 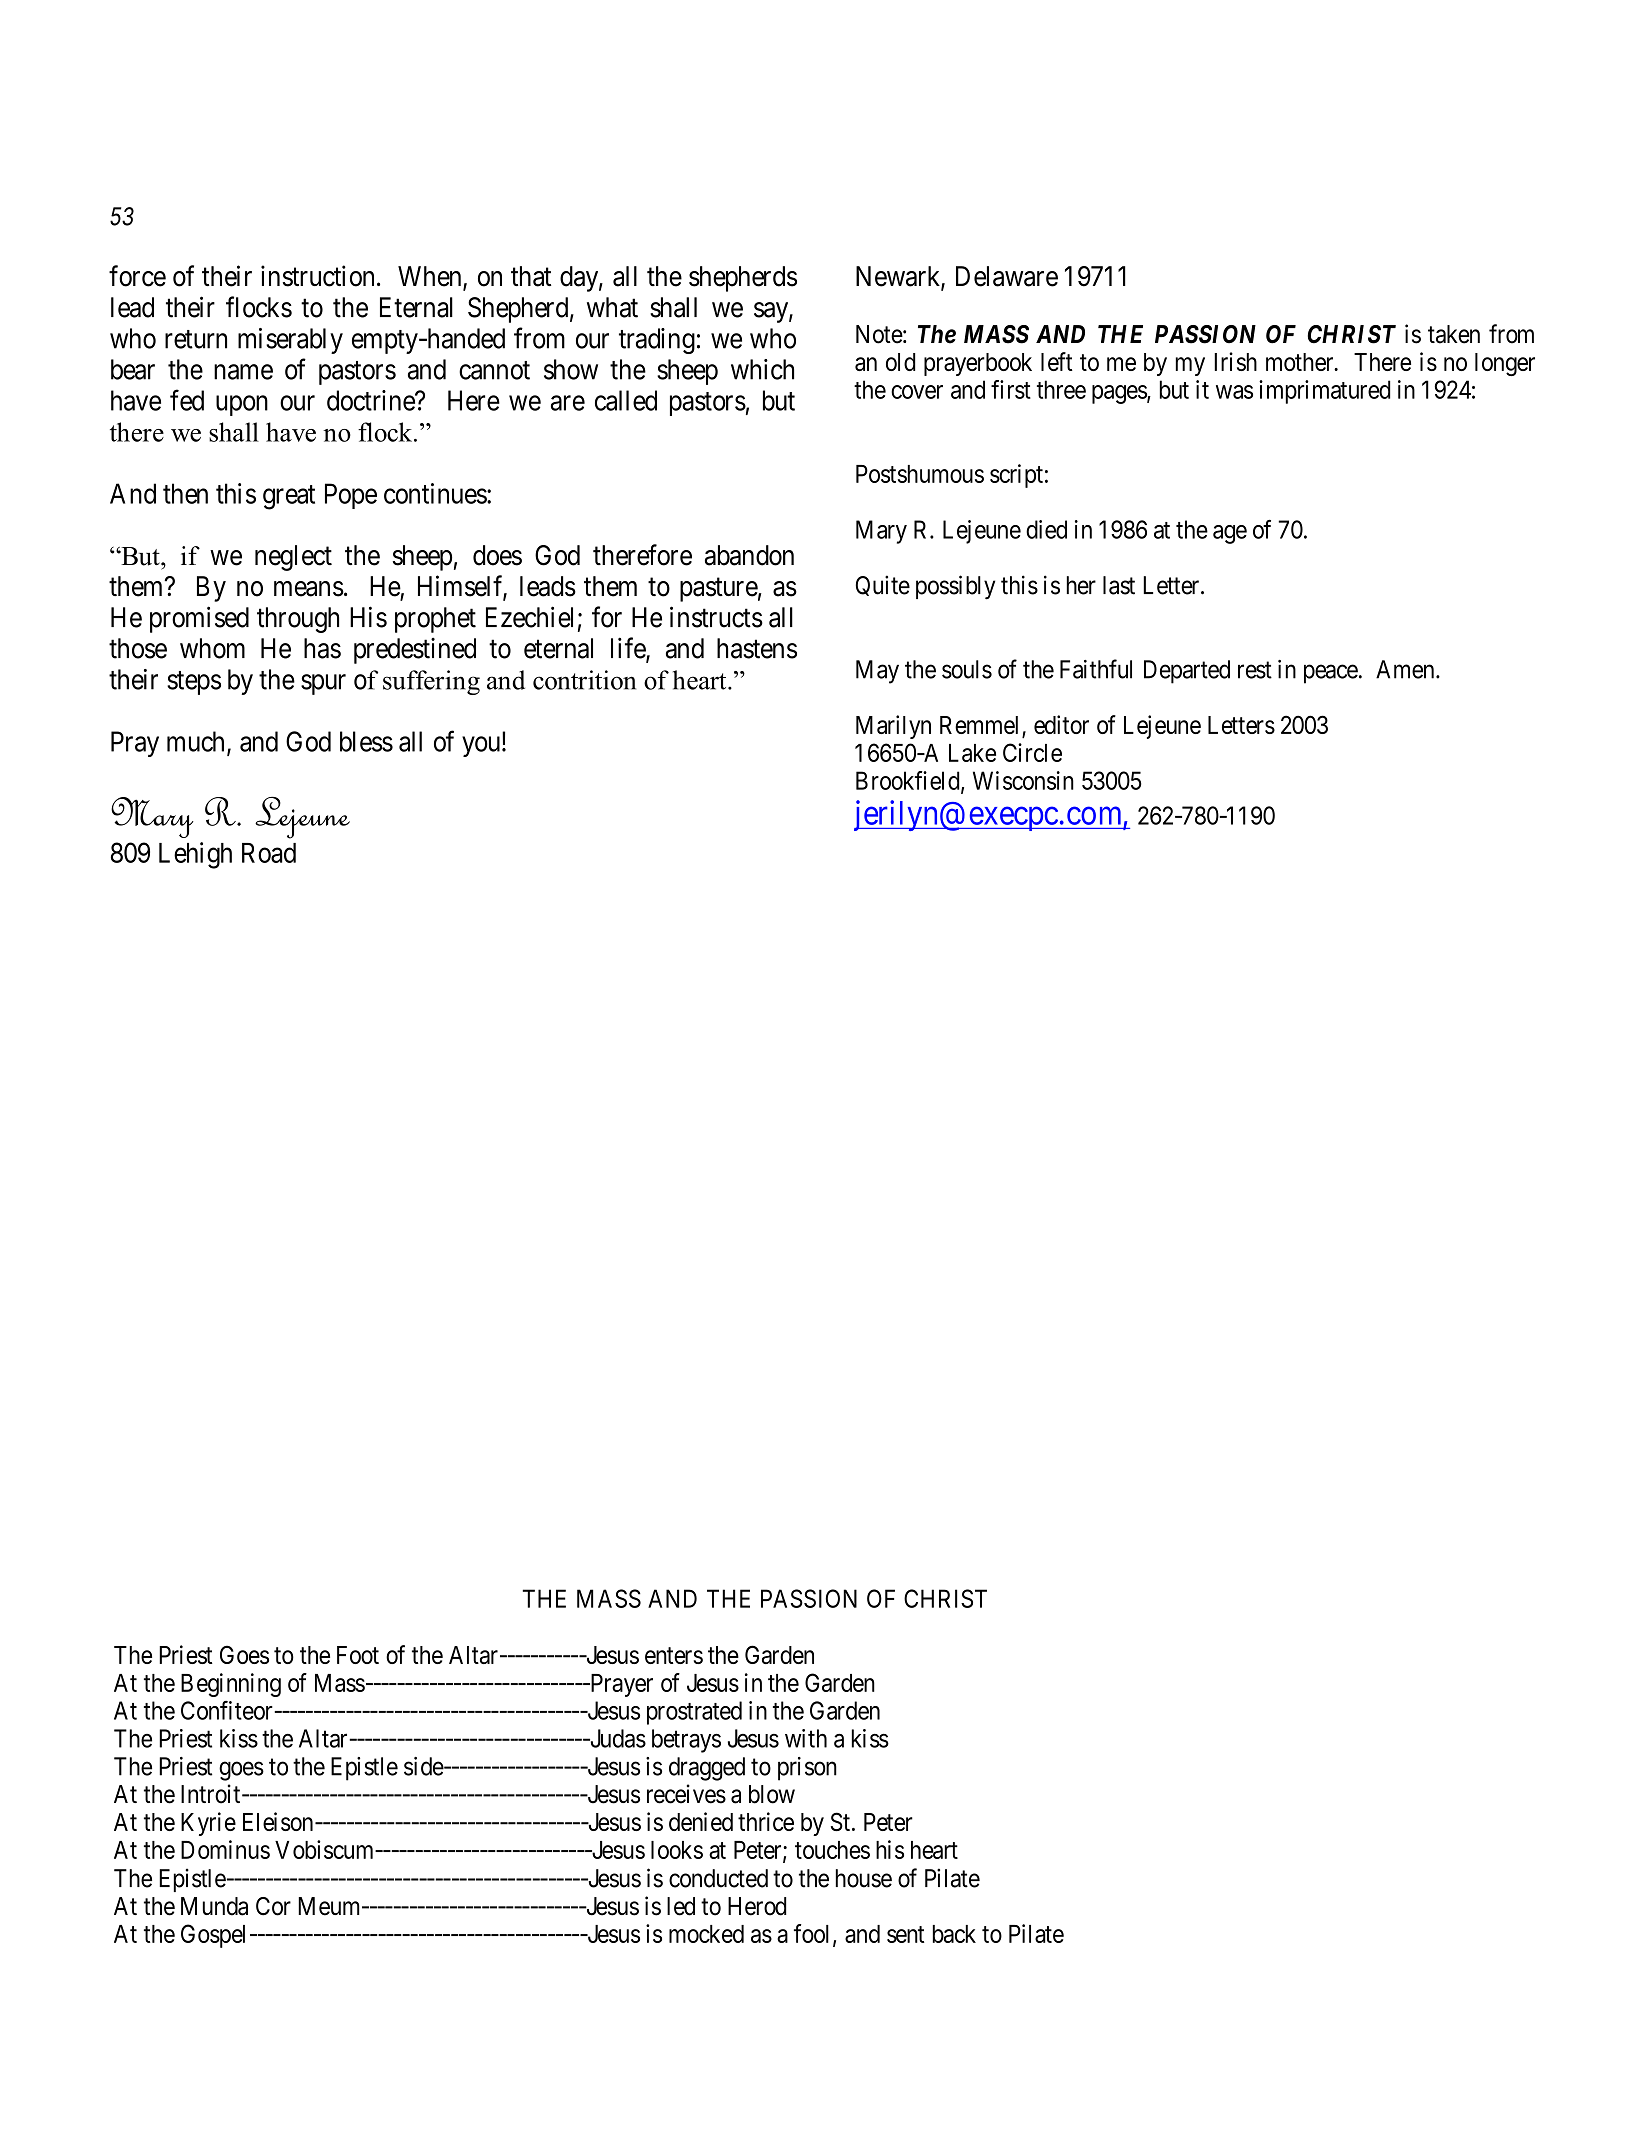 I want to click on peace, so click(x=1331, y=674).
